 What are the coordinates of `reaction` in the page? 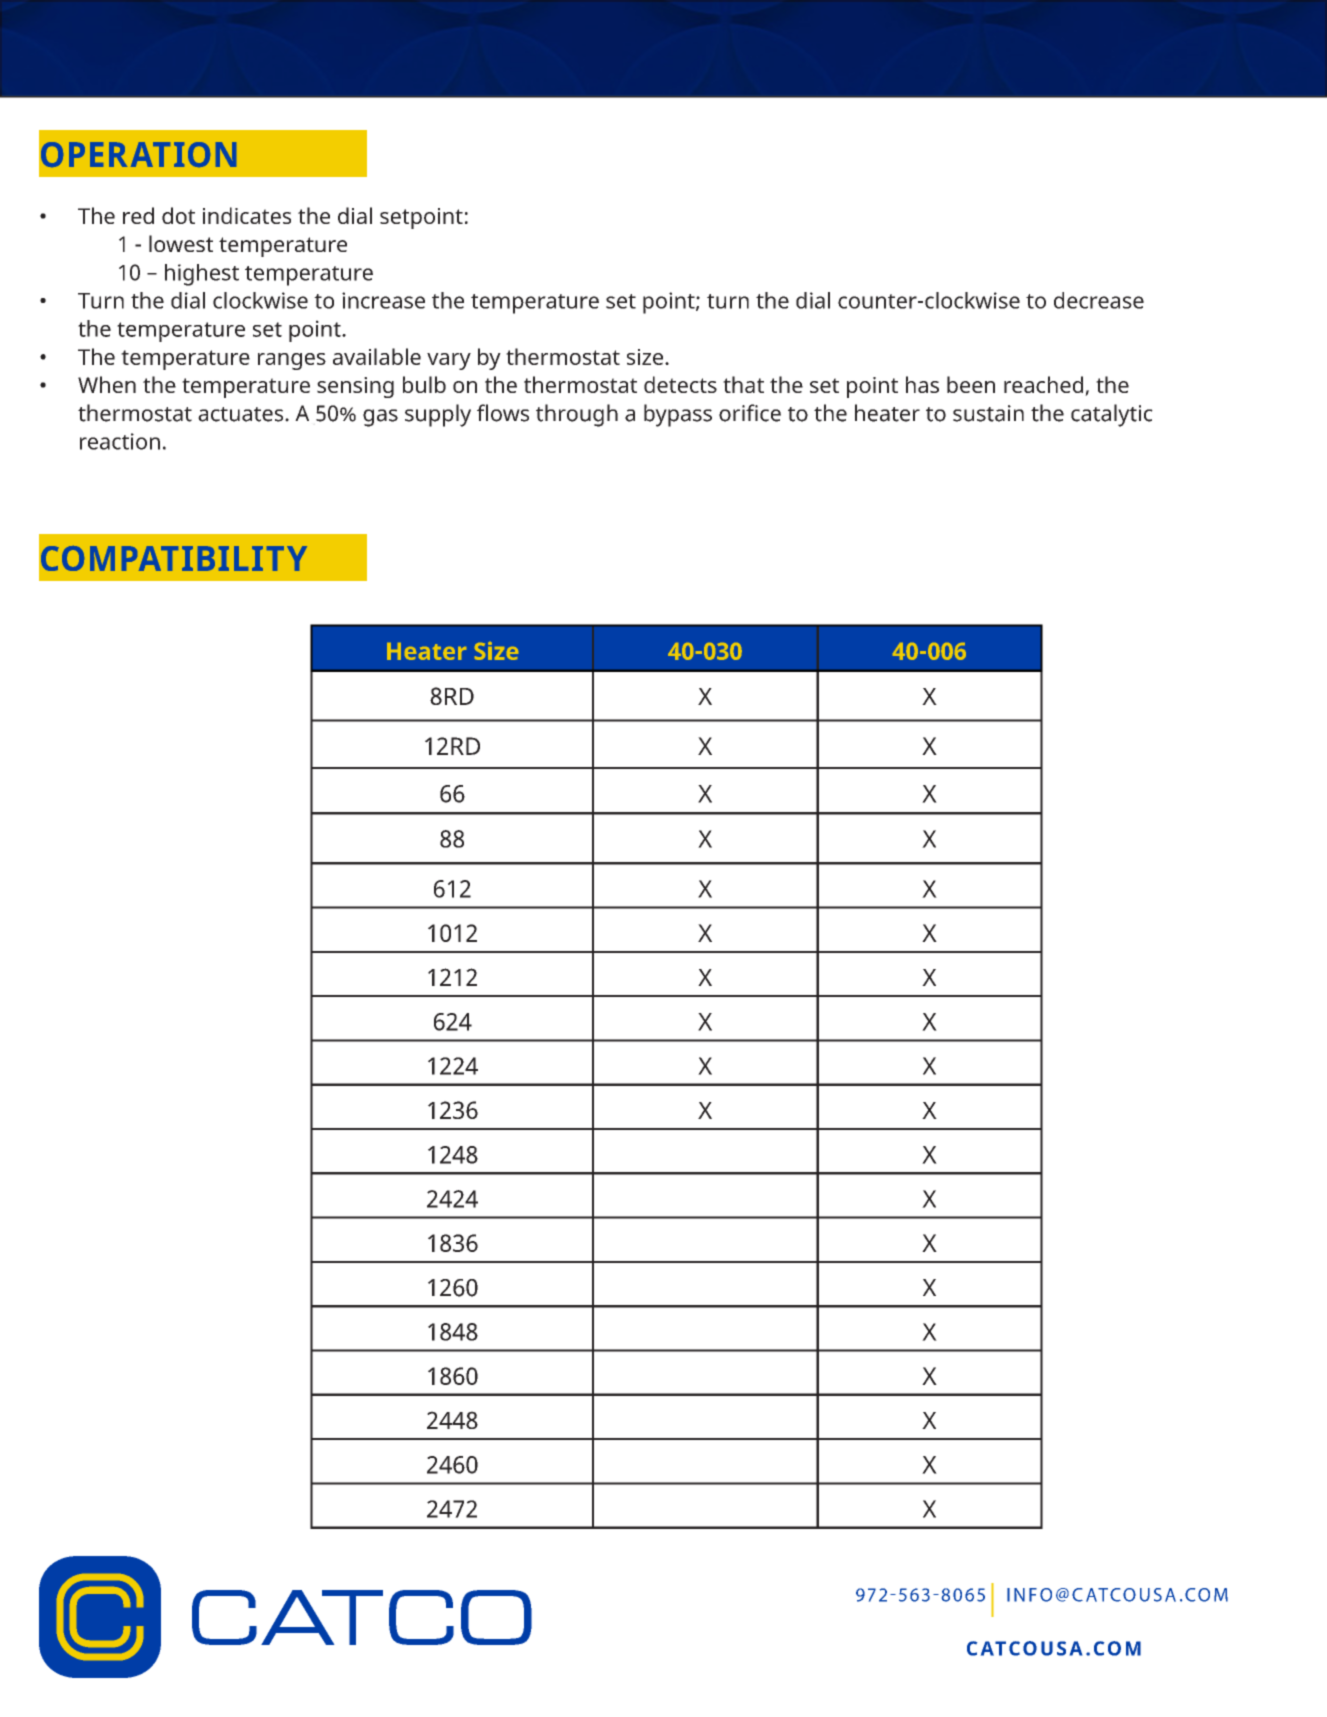 It's located at (120, 441).
